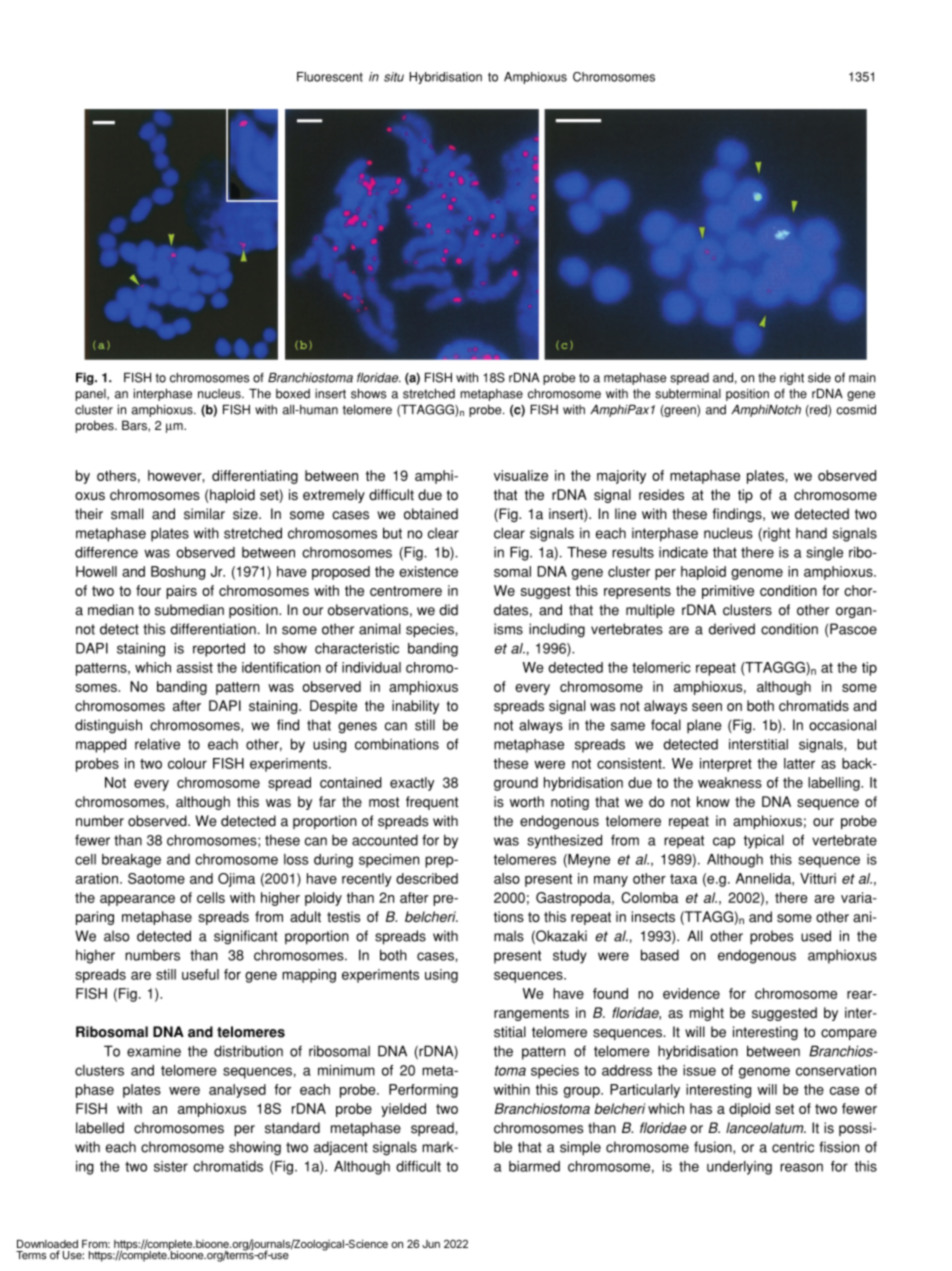  What do you see at coordinates (171, 1166) in the page?
I see `sister` at bounding box center [171, 1166].
